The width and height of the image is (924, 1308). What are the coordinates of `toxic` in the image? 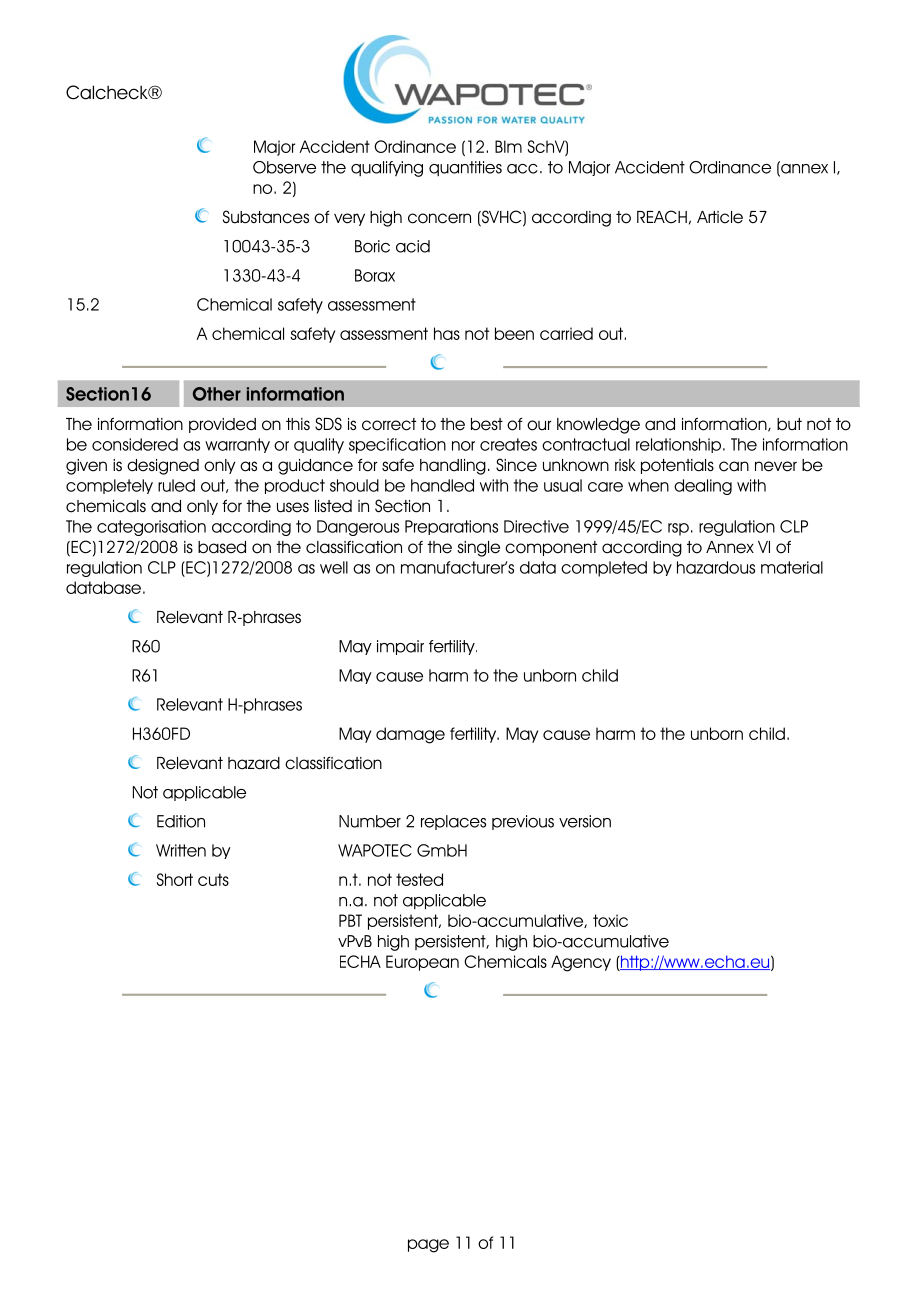 It's located at (610, 920).
